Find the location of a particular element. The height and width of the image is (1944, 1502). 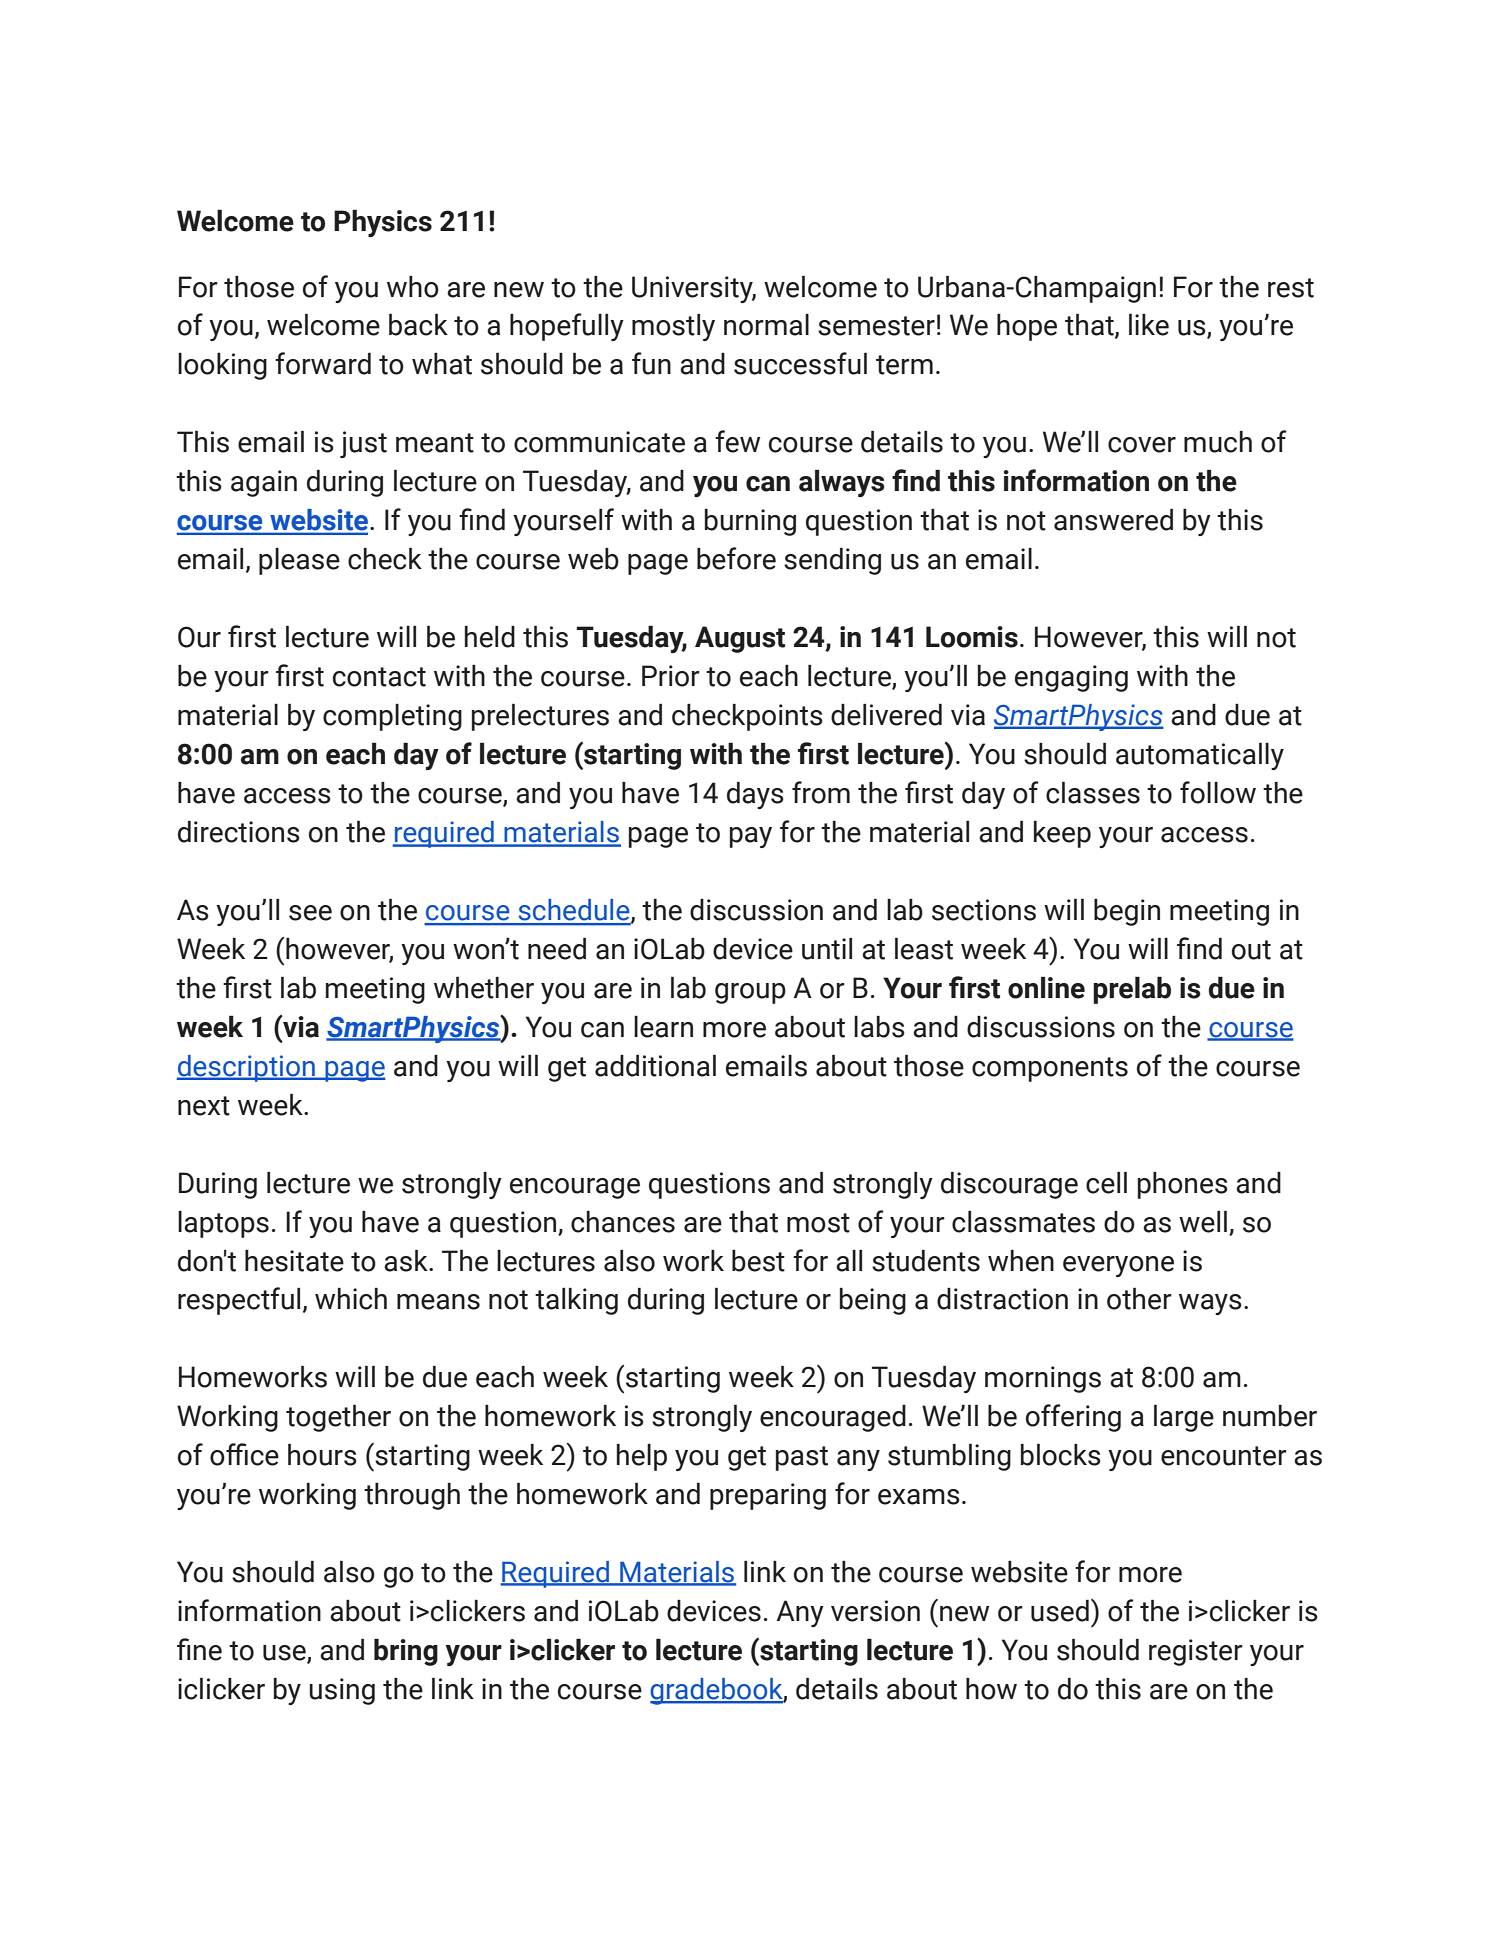

best is located at coordinates (758, 1261).
